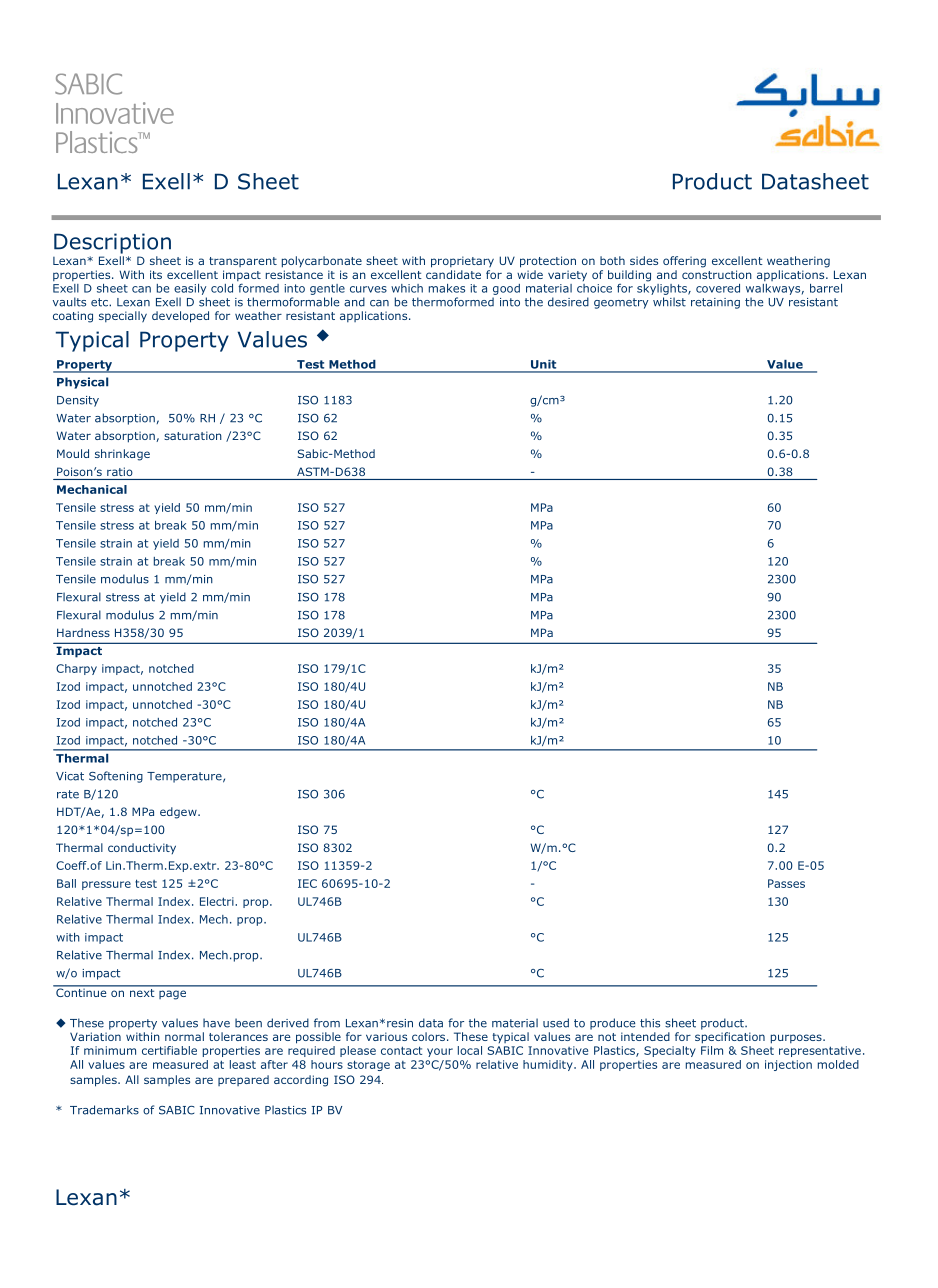 This screenshot has width=938, height=1288. I want to click on local, so click(470, 1050).
